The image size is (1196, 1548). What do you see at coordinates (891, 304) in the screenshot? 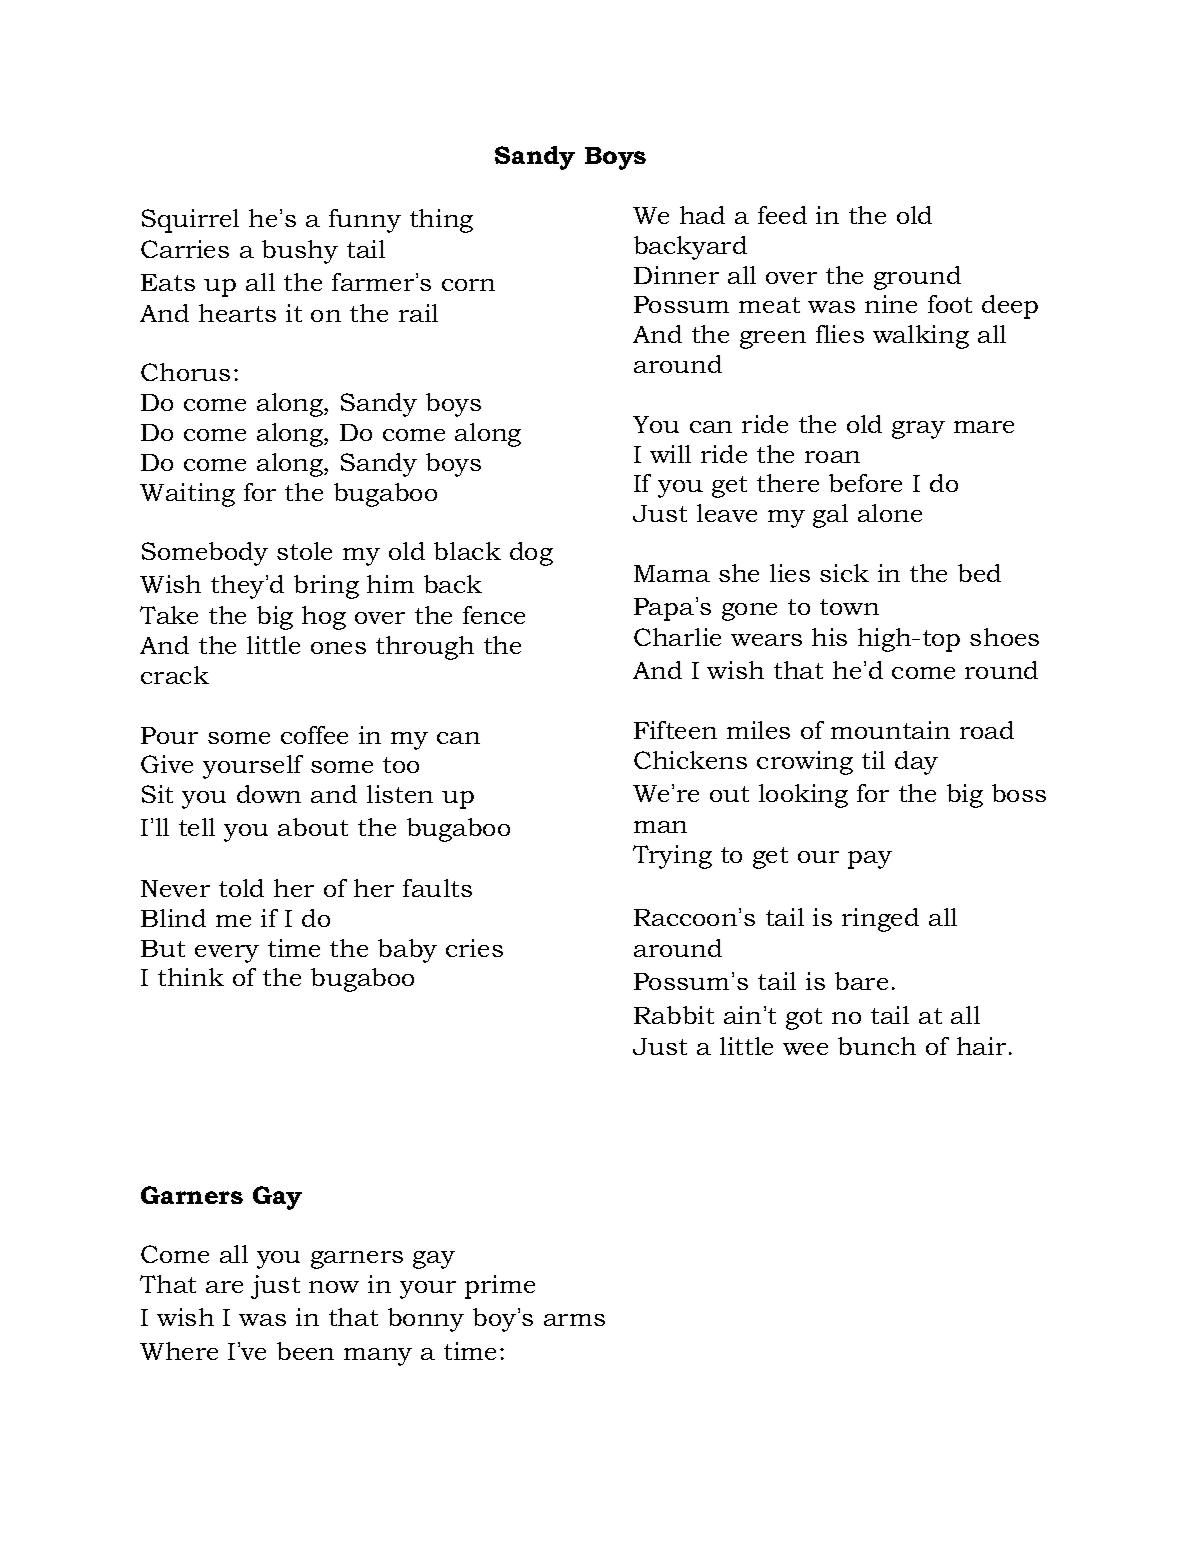
I see `nine` at bounding box center [891, 304].
